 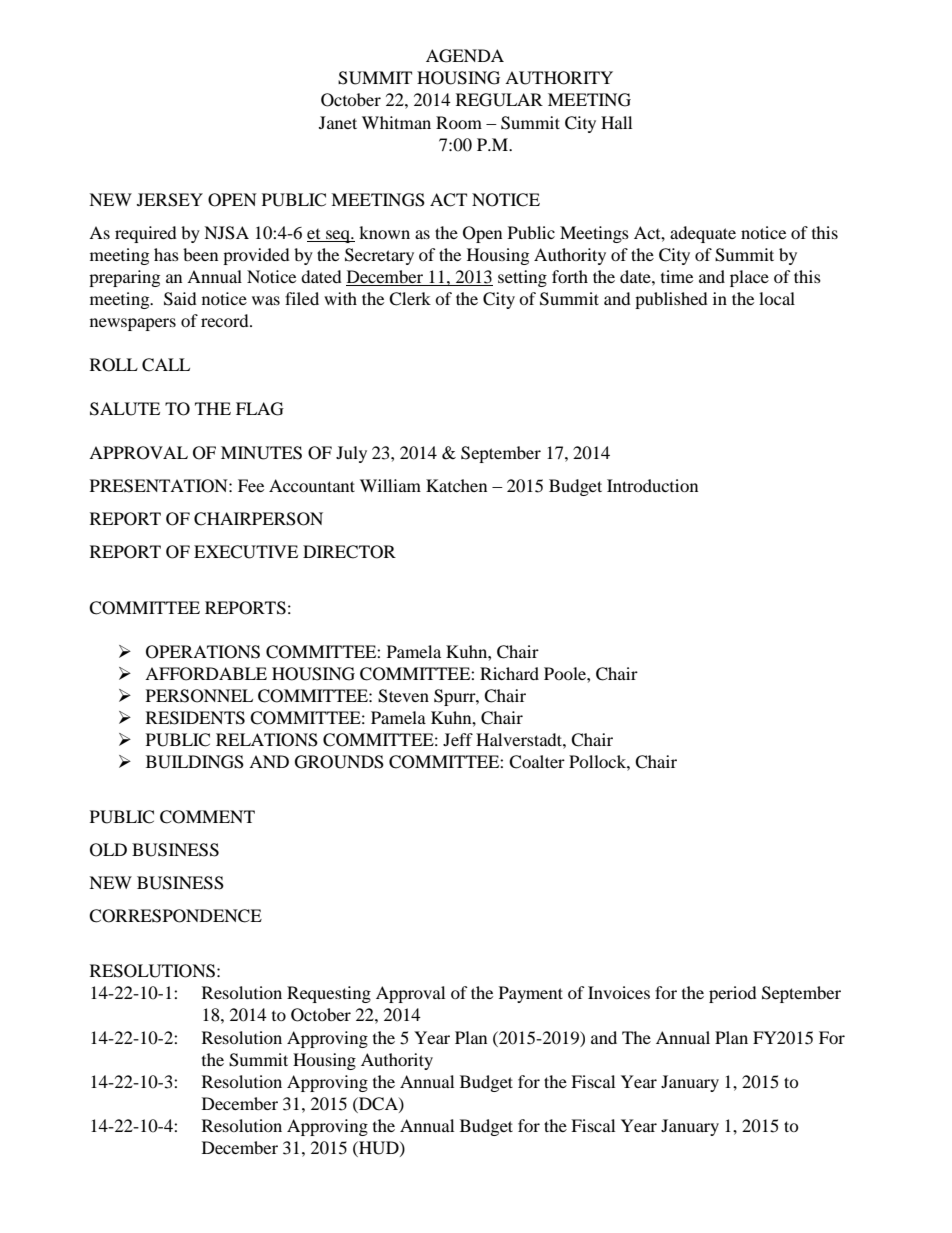 I want to click on Jeff, so click(x=458, y=739).
